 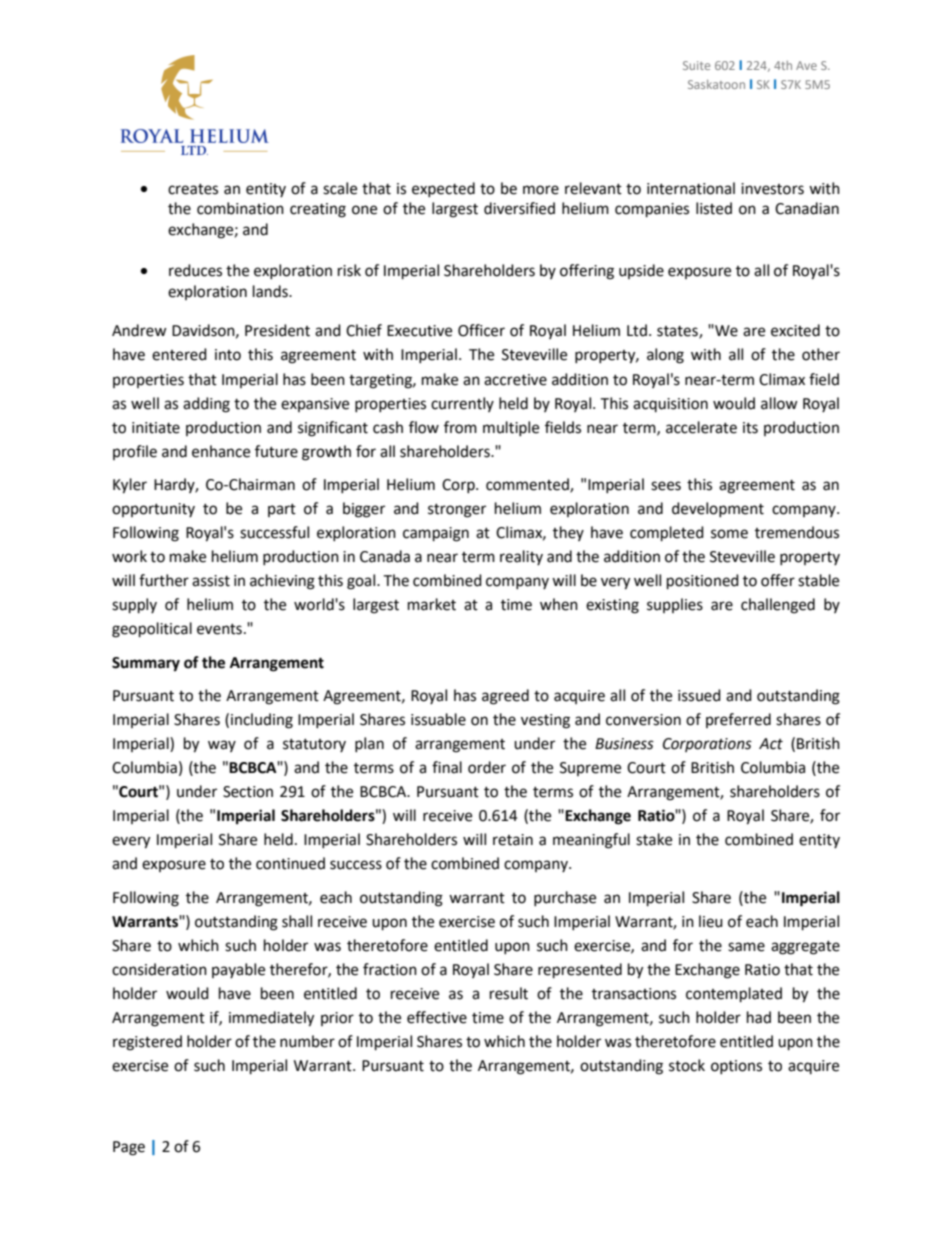 What do you see at coordinates (219, 629) in the screenshot?
I see `events` at bounding box center [219, 629].
